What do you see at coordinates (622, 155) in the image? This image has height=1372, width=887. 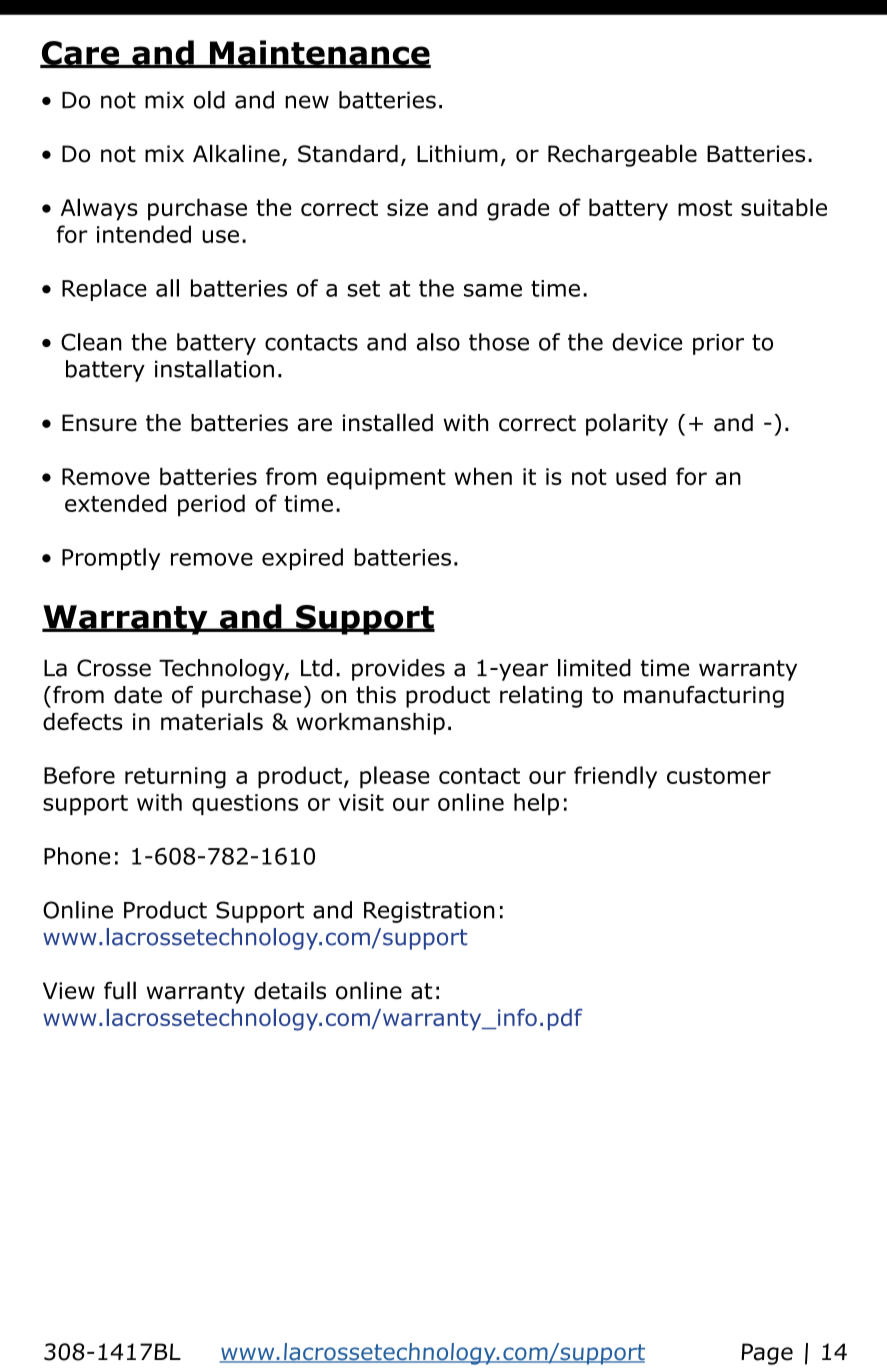 I see `Rechargeable` at bounding box center [622, 155].
